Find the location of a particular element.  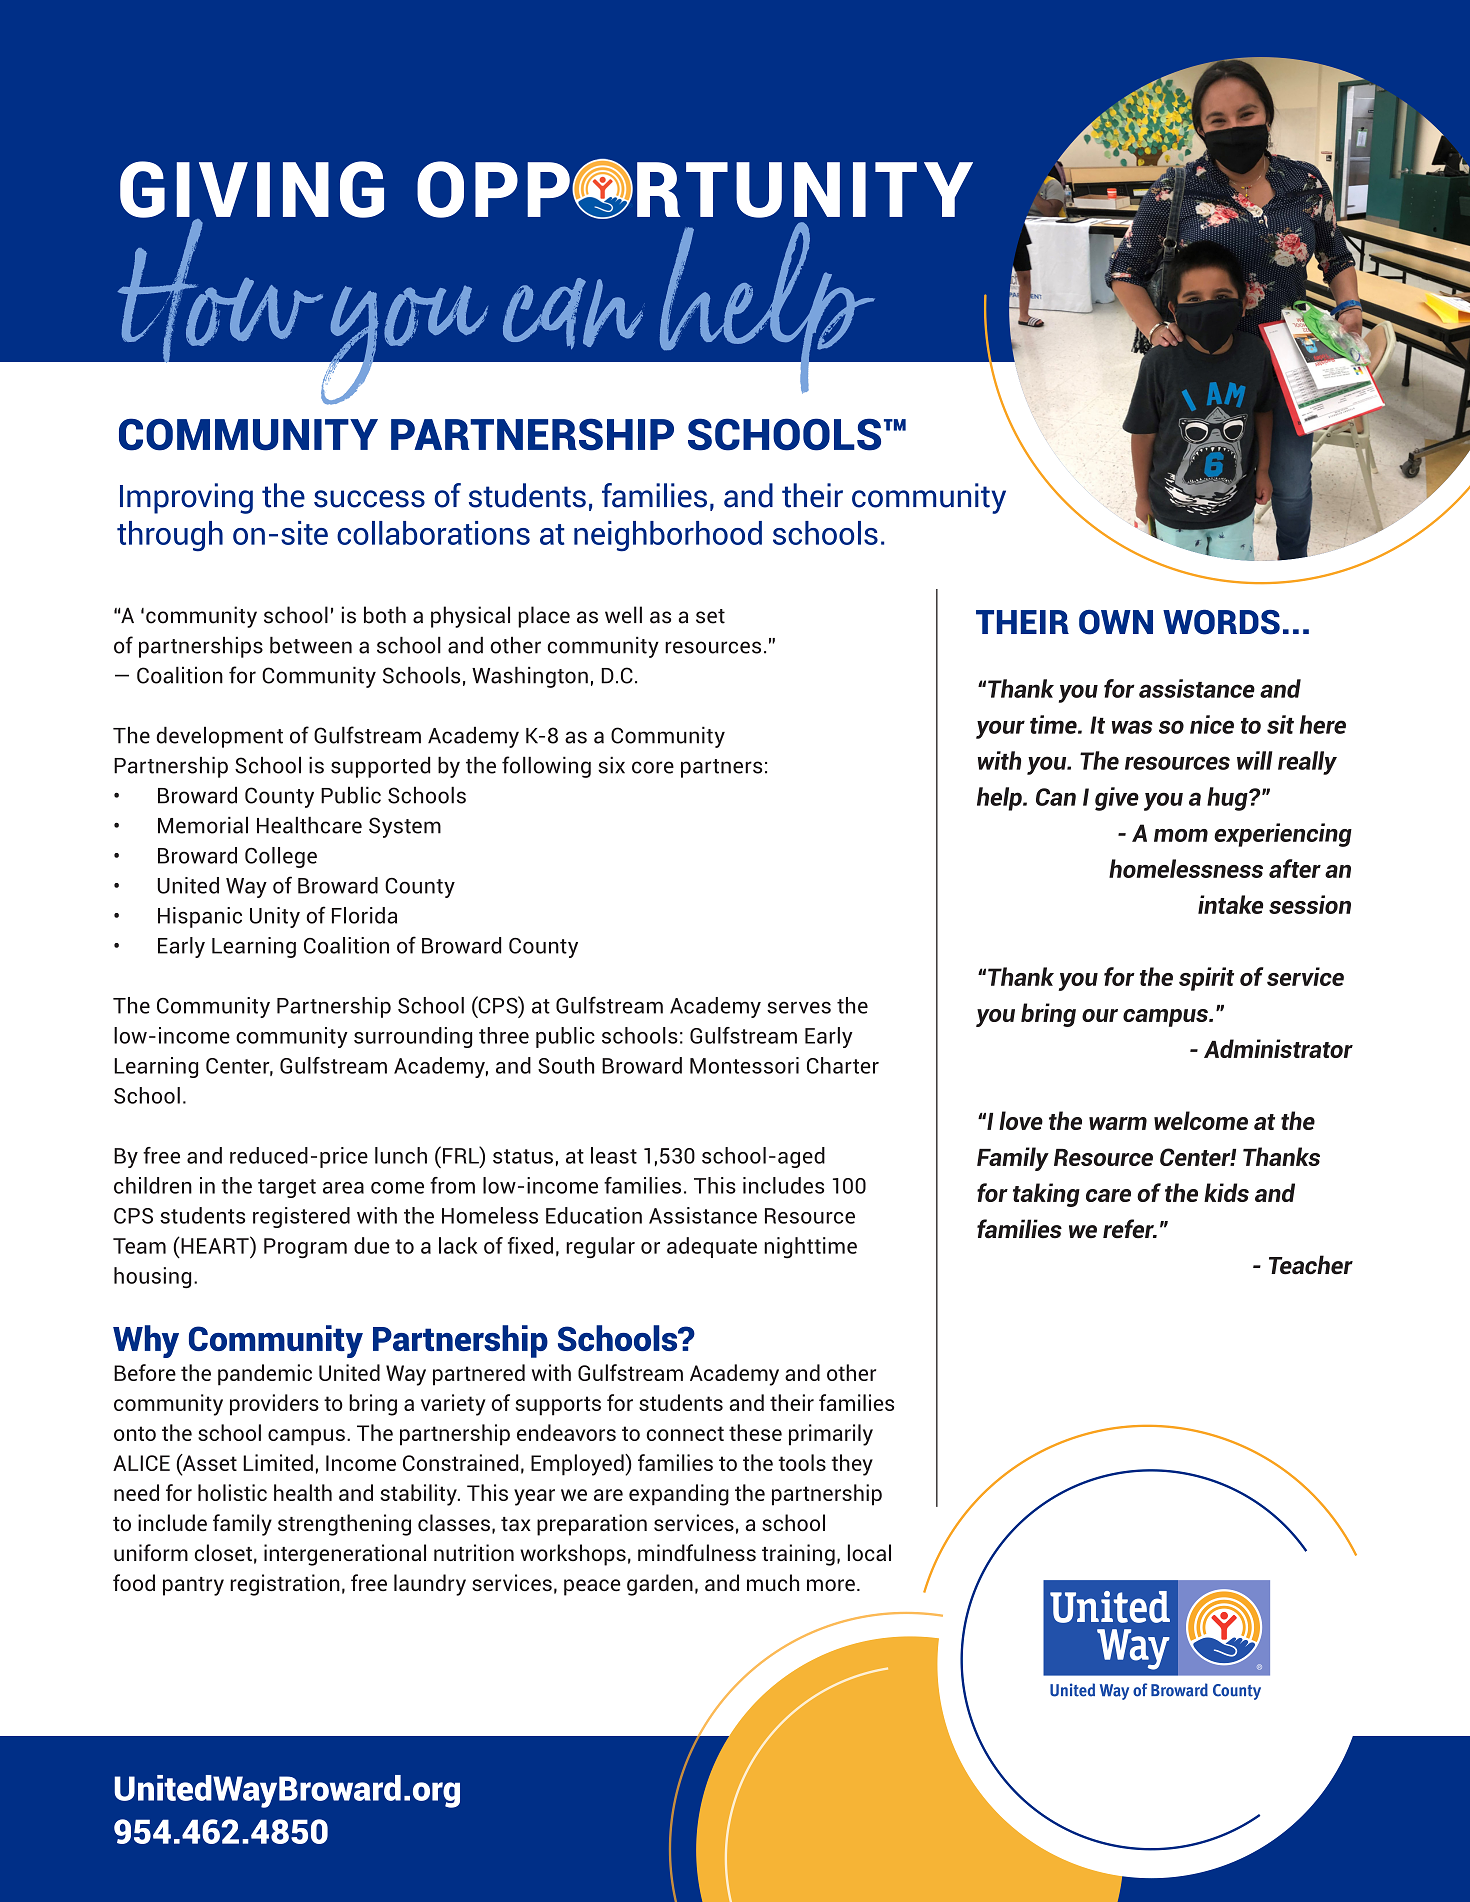

registration is located at coordinates (285, 1585).
